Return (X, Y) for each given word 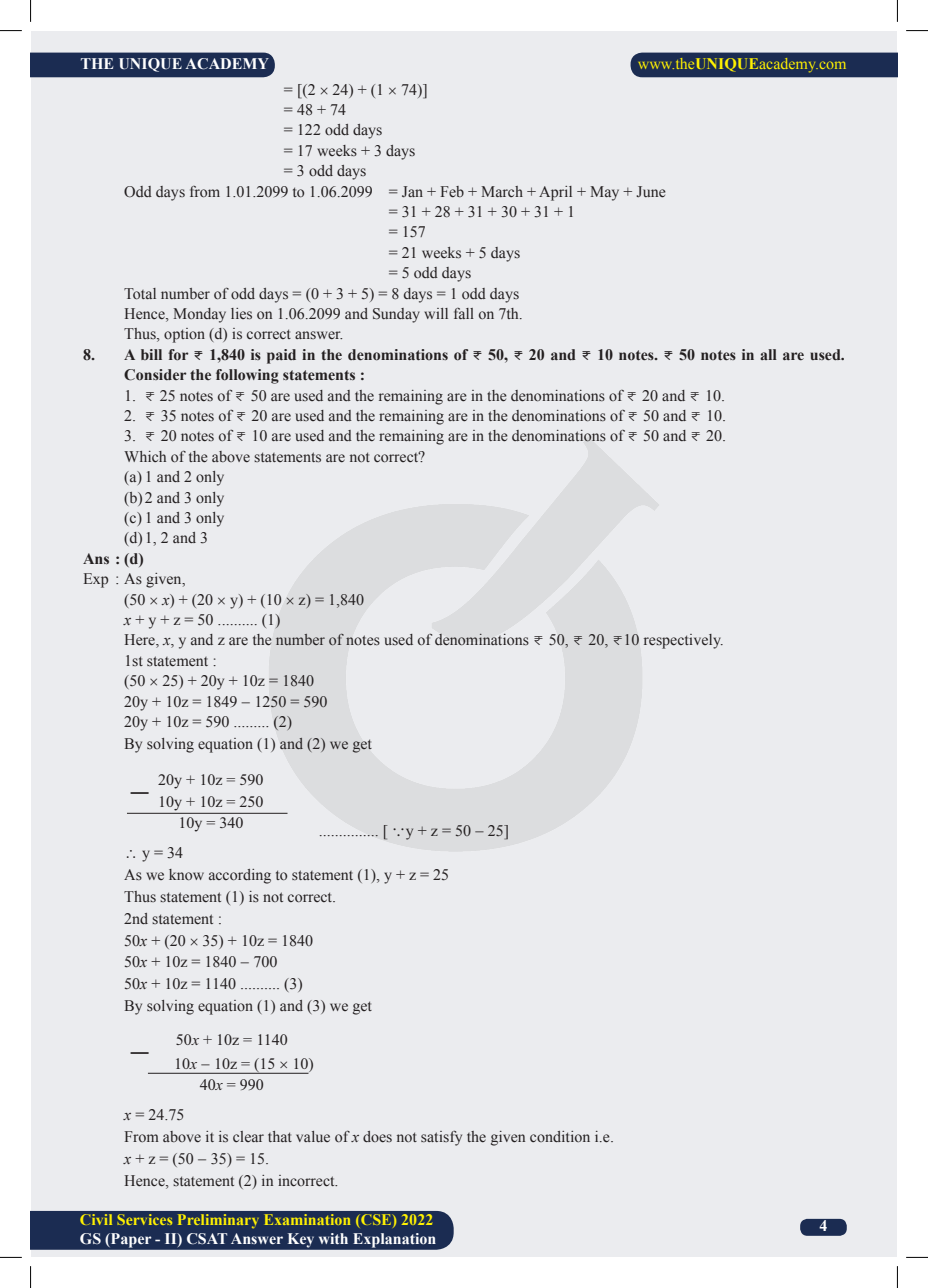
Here (141, 641)
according (240, 876)
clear (248, 1136)
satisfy (441, 1138)
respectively (683, 641)
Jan (412, 191)
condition (560, 1136)
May (604, 193)
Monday (199, 315)
